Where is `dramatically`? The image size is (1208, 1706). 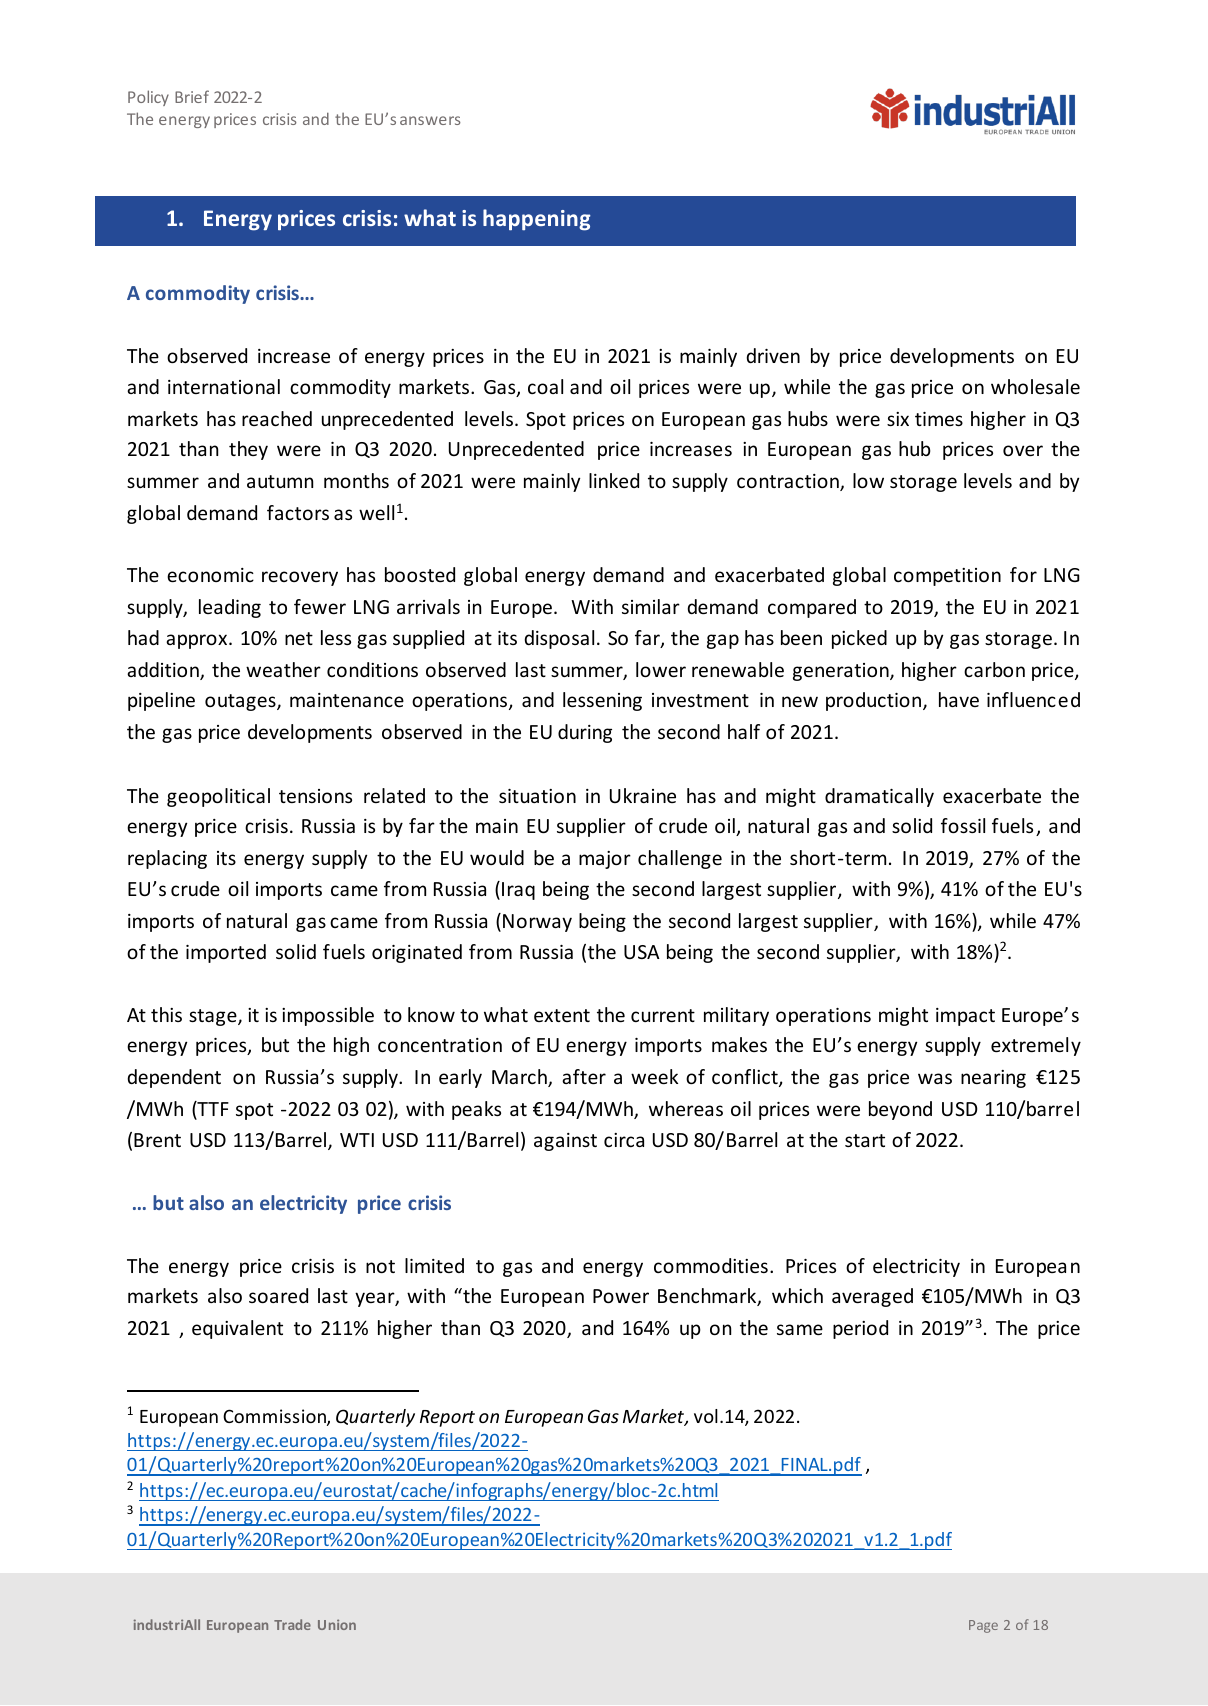
dramatically is located at coordinates (879, 797).
